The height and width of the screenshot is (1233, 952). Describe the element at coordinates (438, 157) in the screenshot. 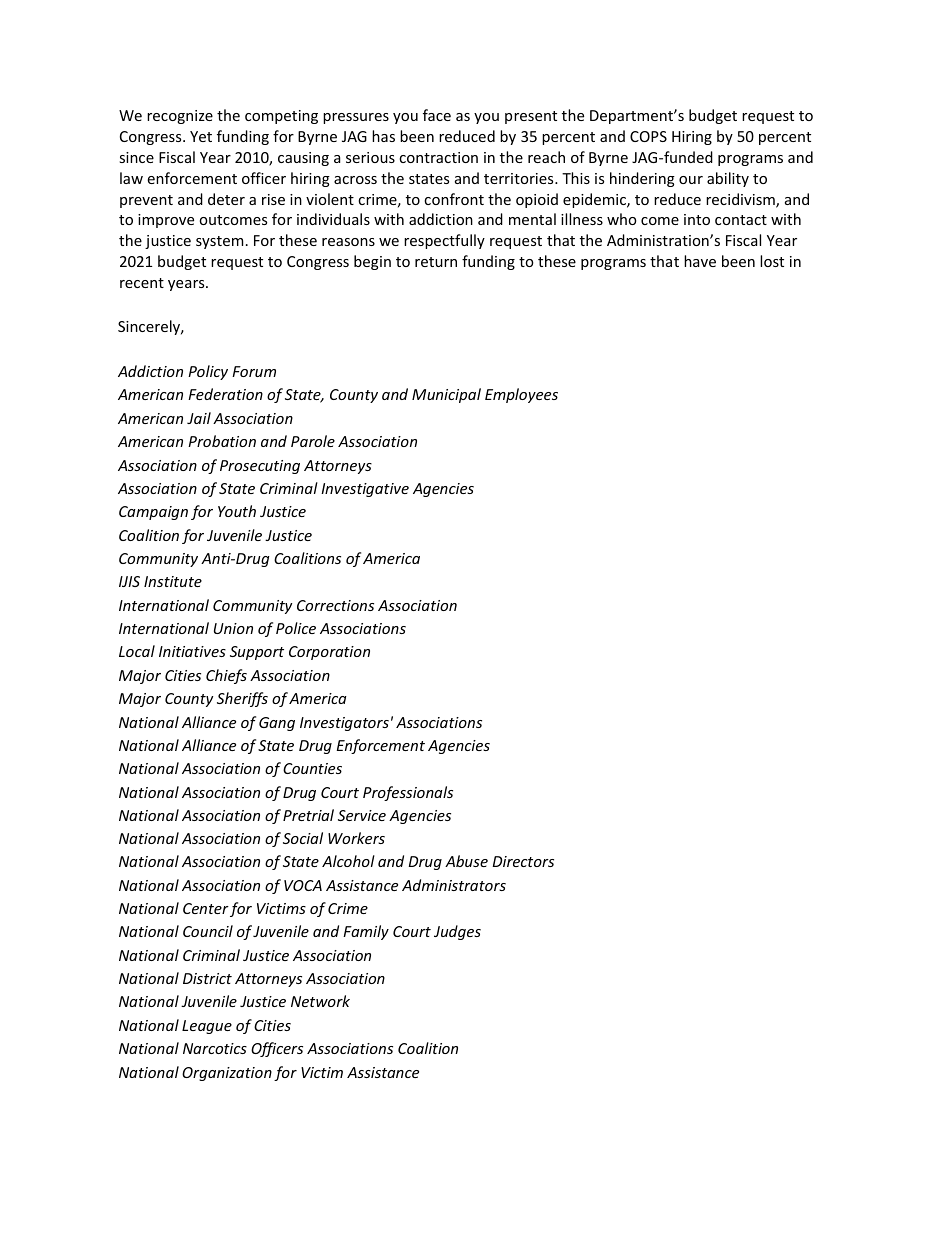

I see `contraction` at that location.
